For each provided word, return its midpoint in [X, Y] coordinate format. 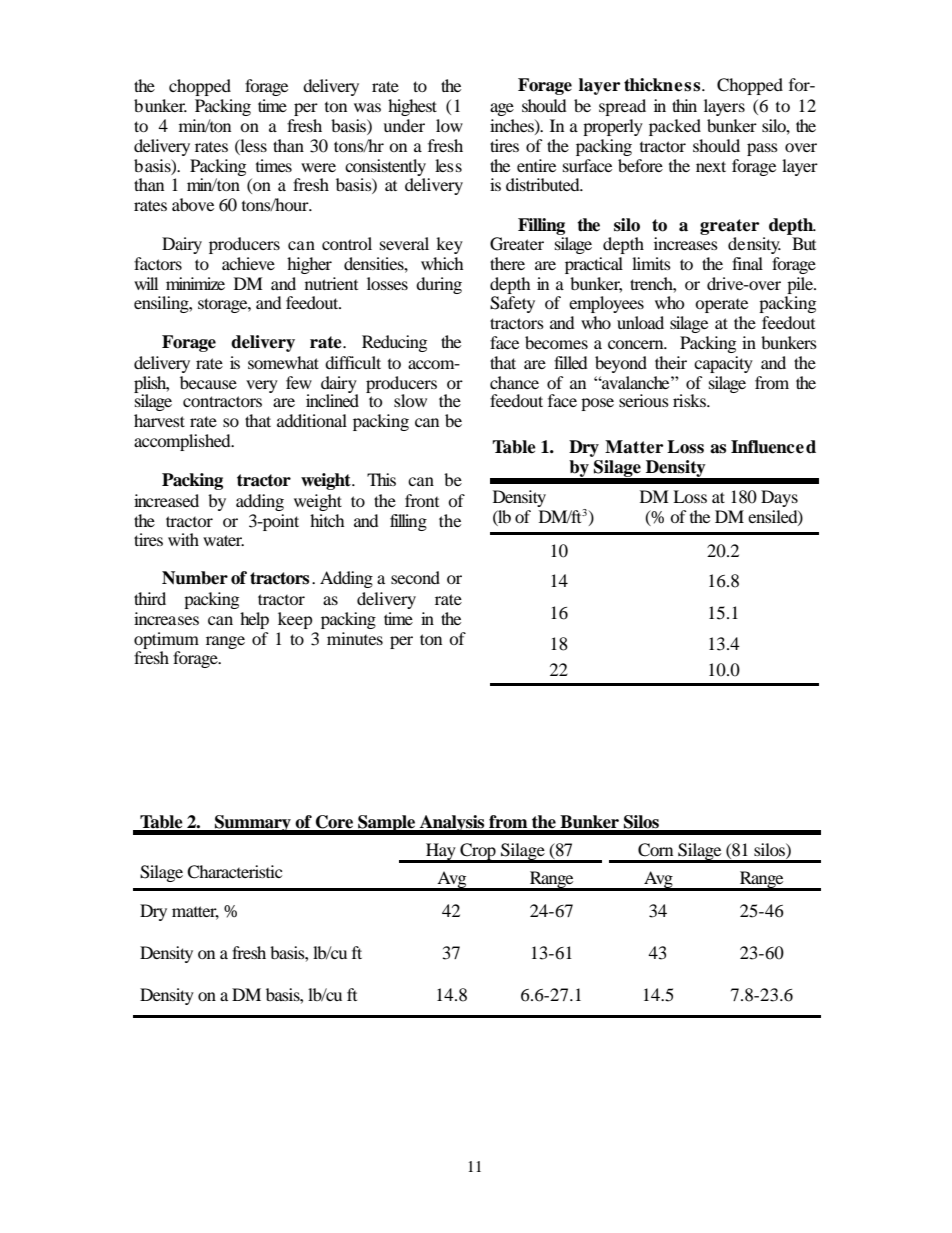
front [422, 500]
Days [779, 498]
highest [412, 107]
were [318, 167]
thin [684, 105]
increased [166, 500]
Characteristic [234, 872]
